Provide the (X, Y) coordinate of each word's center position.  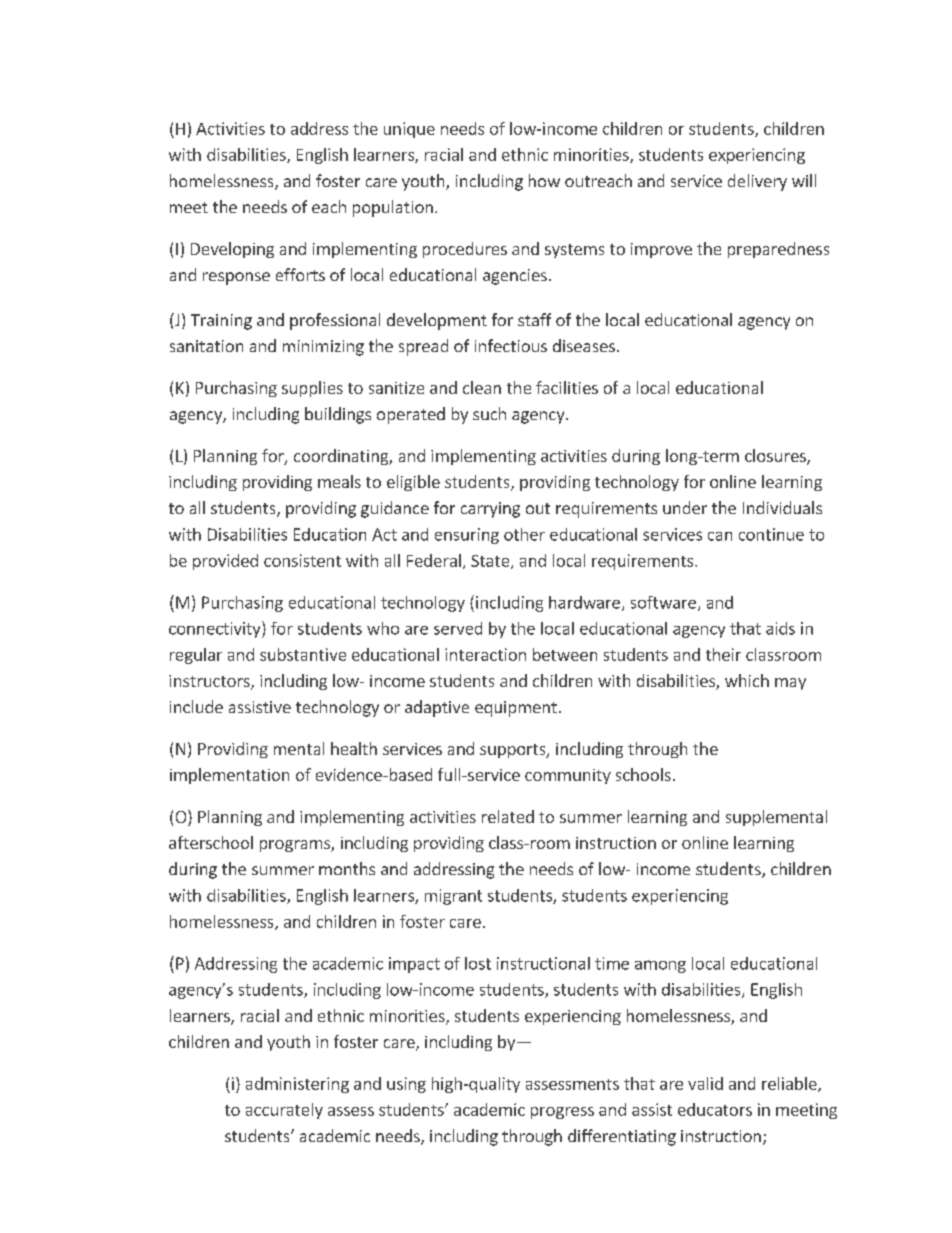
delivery (757, 182)
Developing (232, 250)
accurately (284, 1111)
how (544, 180)
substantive (303, 654)
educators (715, 1109)
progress (562, 1113)
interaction (485, 654)
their (723, 654)
